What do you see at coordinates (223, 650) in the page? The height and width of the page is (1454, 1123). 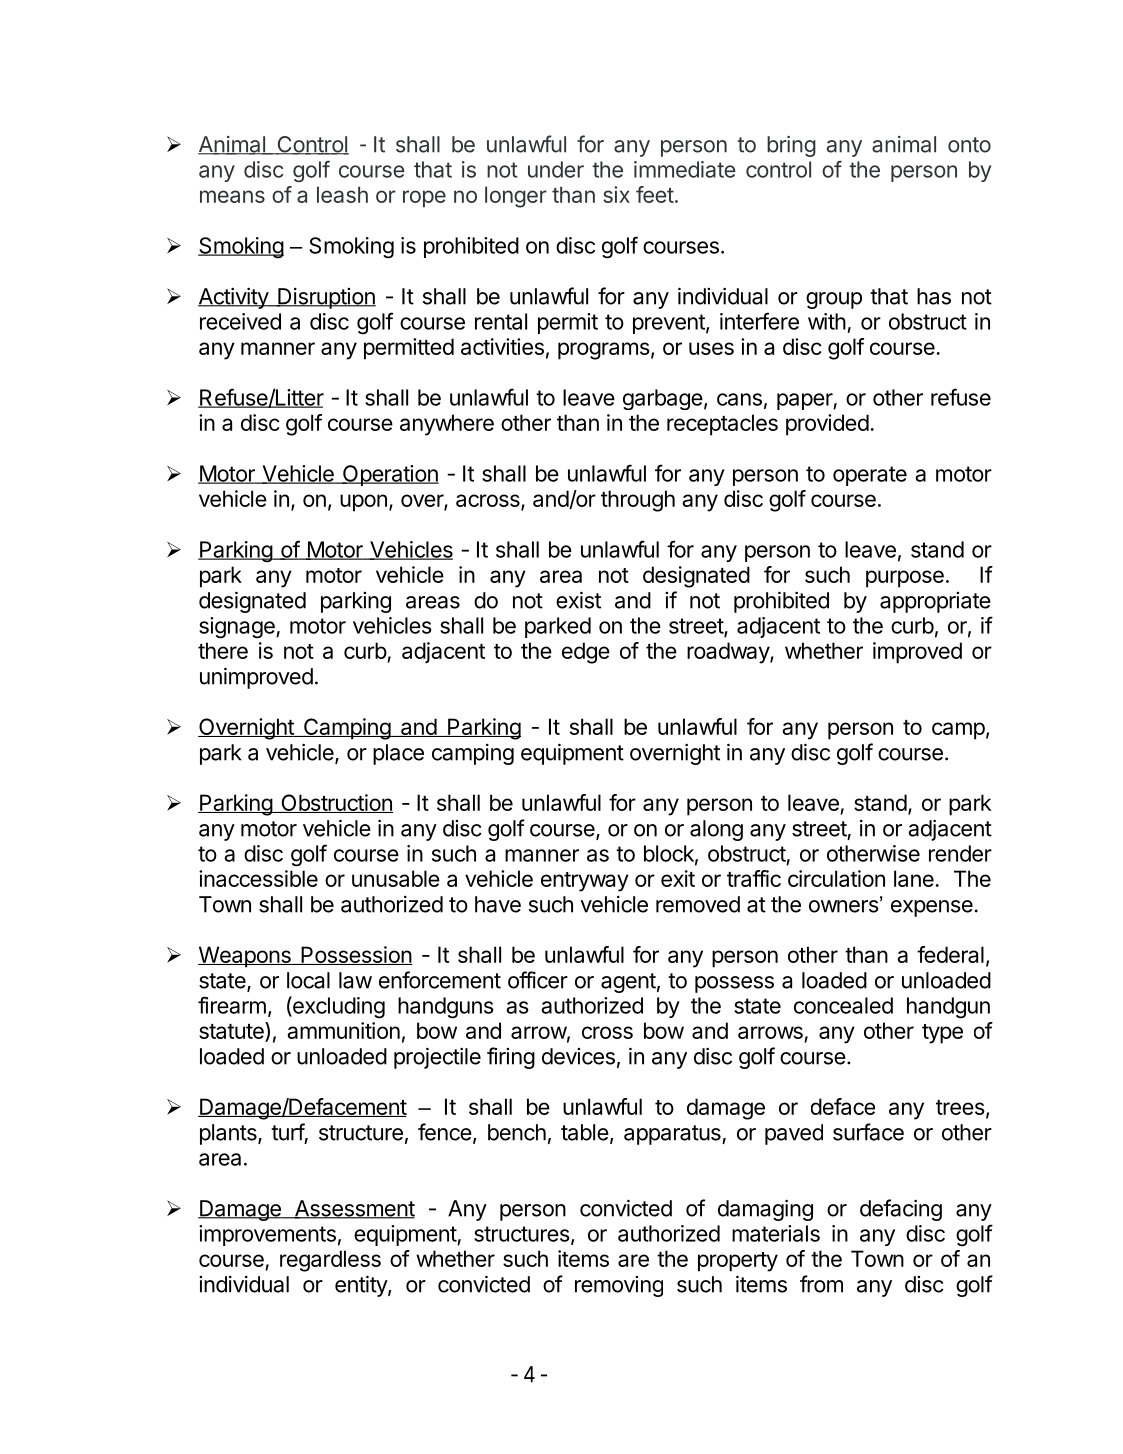 I see `there` at bounding box center [223, 650].
